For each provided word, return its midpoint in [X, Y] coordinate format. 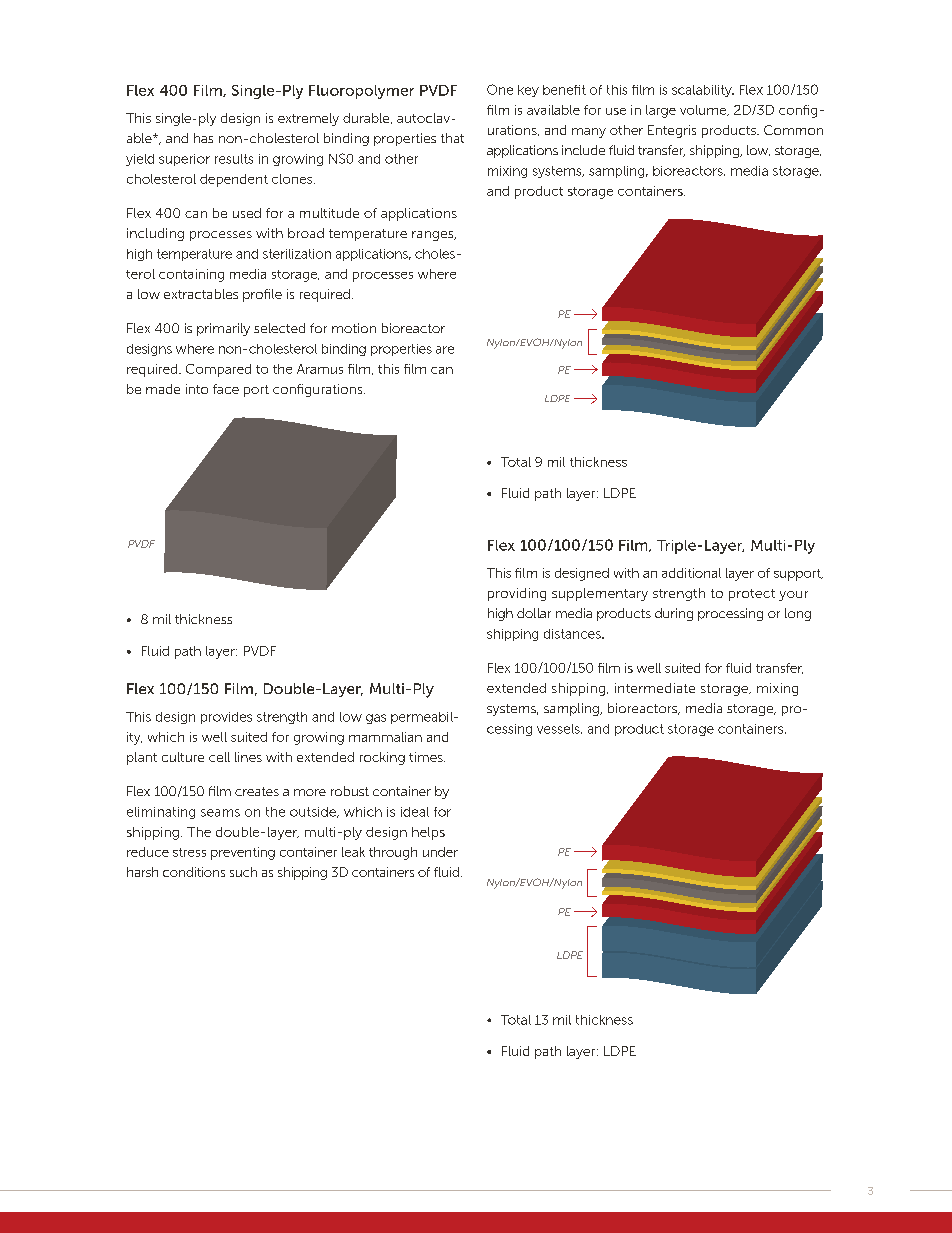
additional [691, 573]
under [440, 852]
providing [517, 594]
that [452, 138]
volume [704, 110]
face [226, 389]
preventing [243, 853]
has [203, 138]
